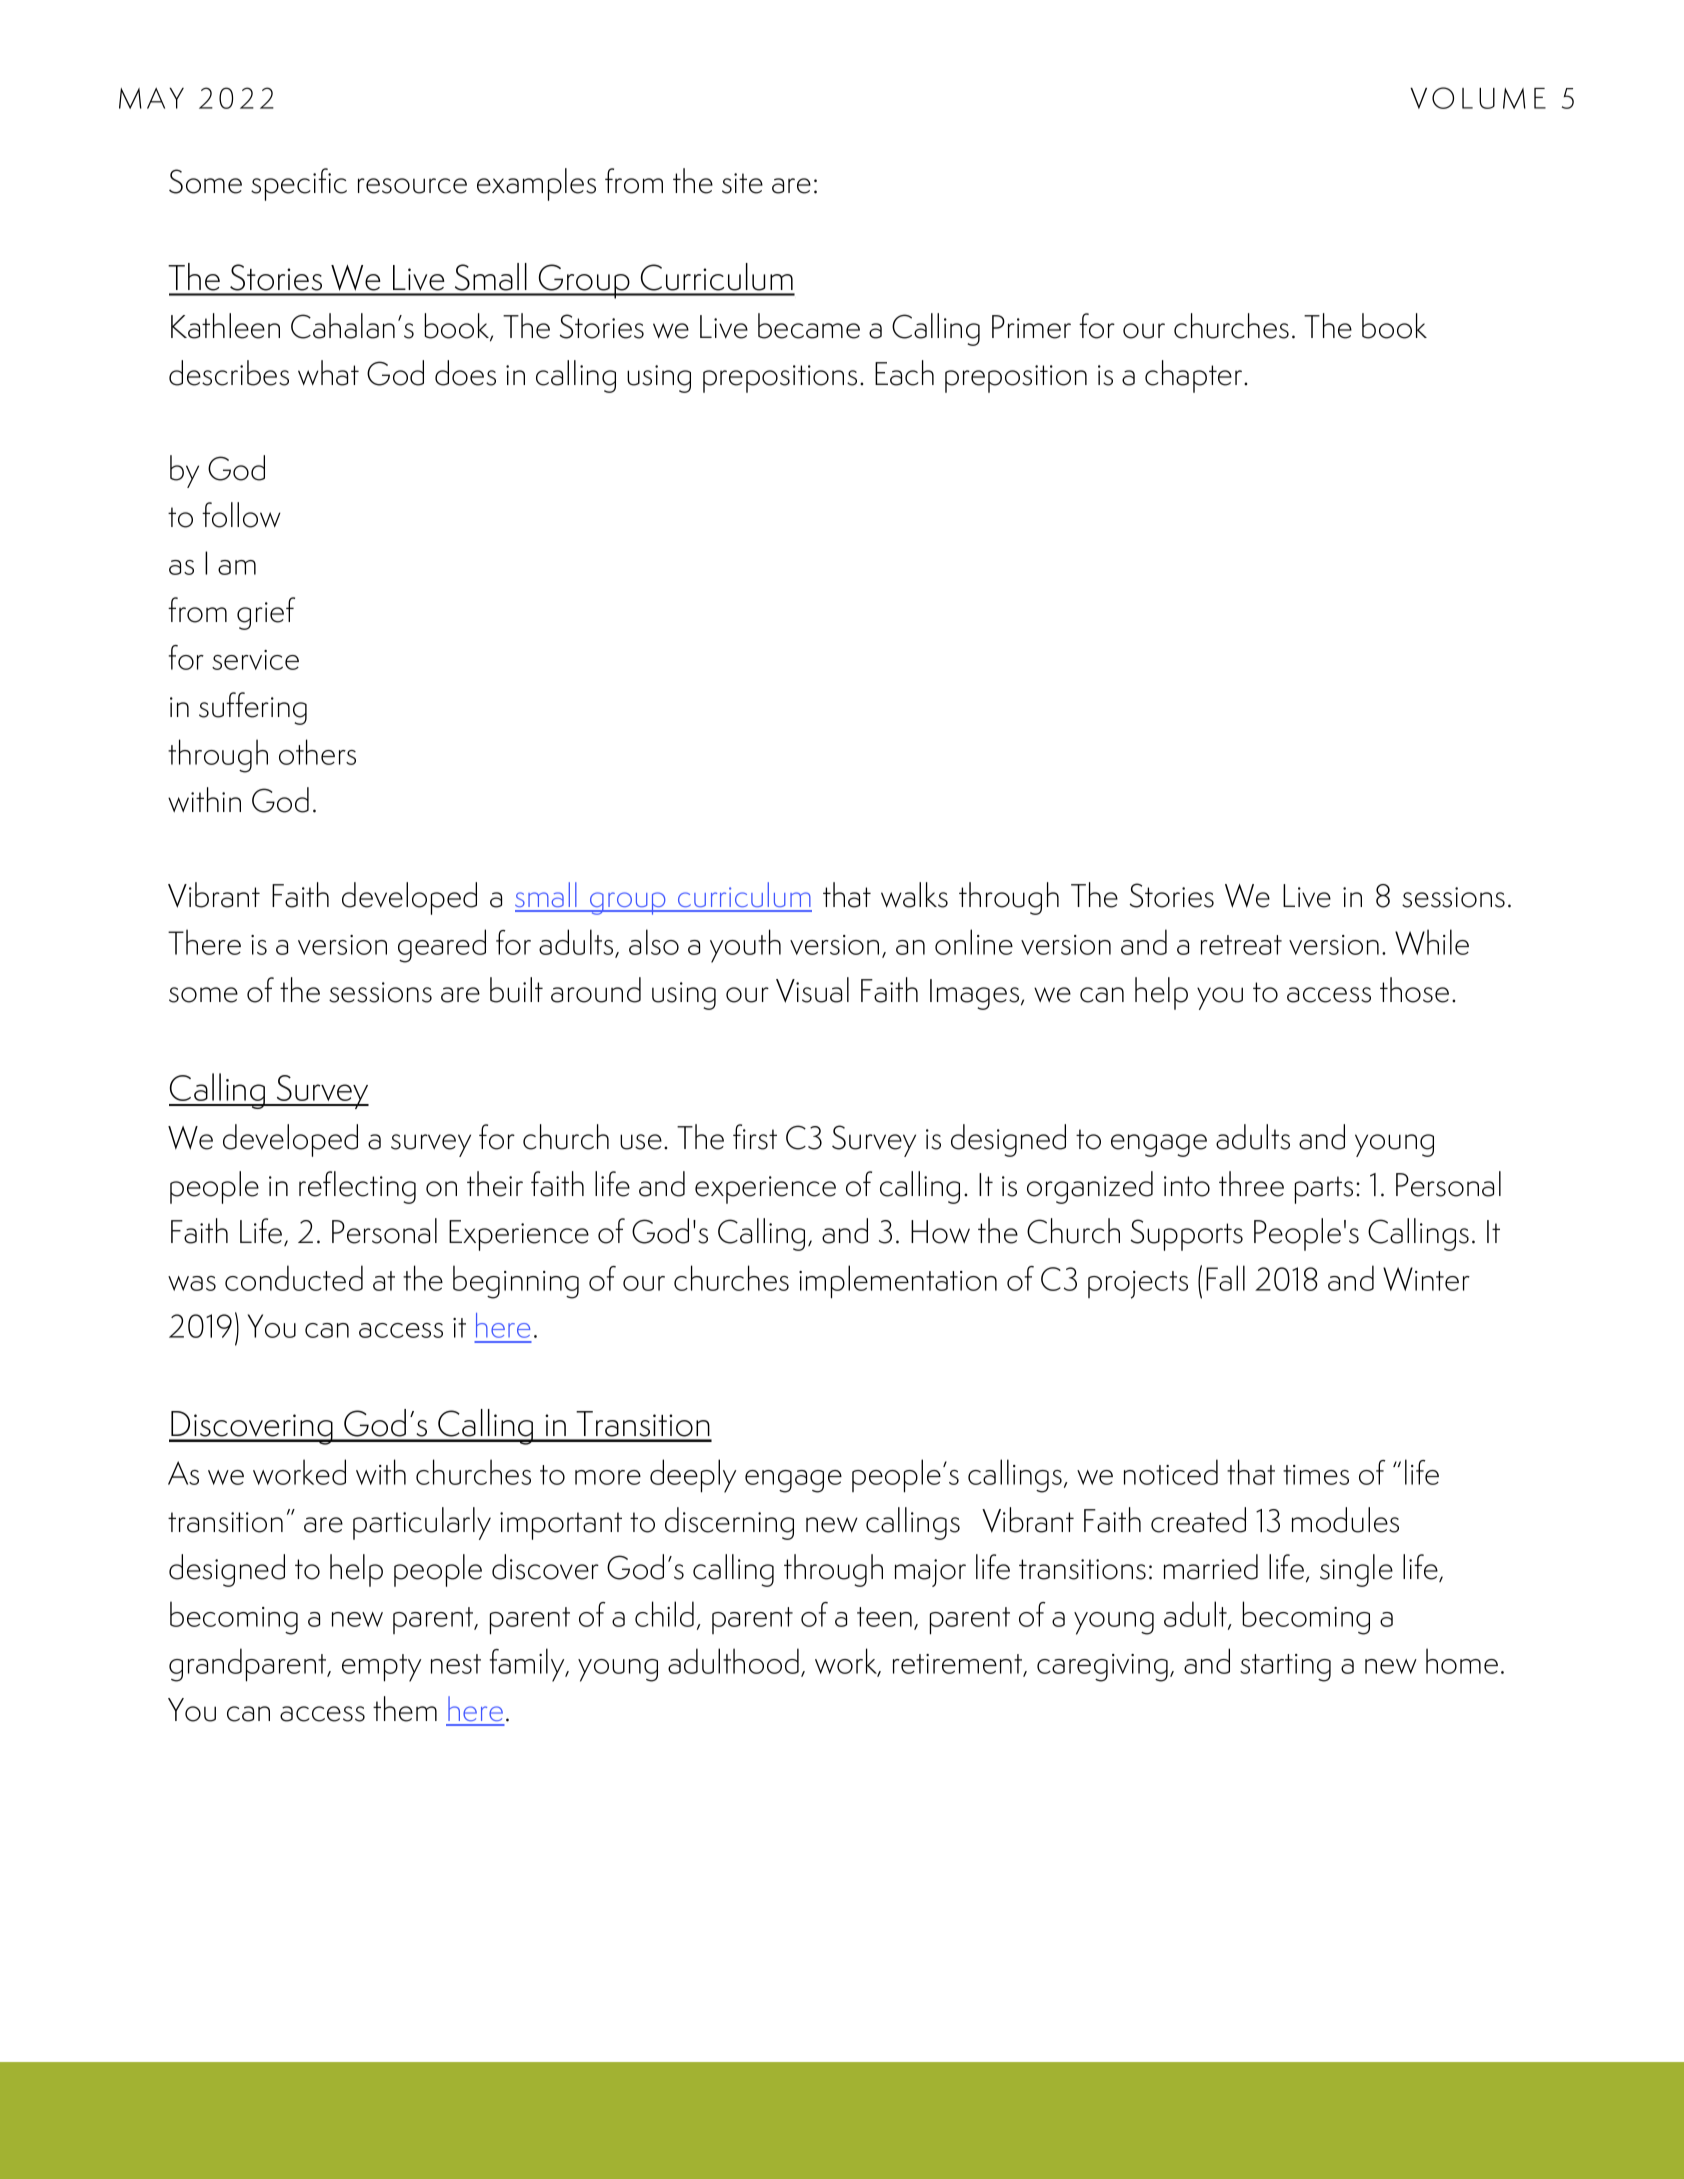 This screenshot has width=1684, height=2179. What do you see at coordinates (904, 373) in the screenshot?
I see `Each` at bounding box center [904, 373].
